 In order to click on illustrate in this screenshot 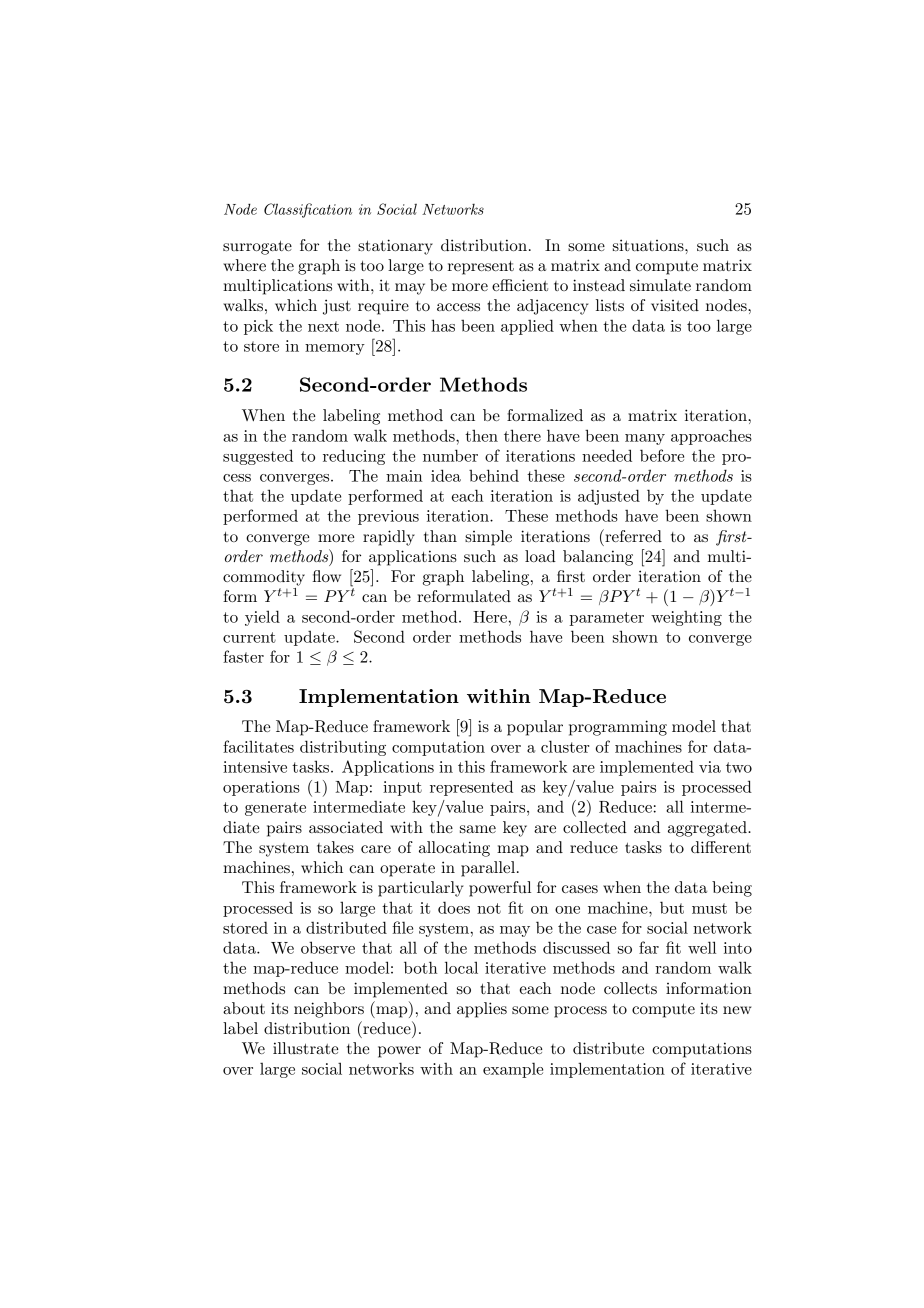, I will do `click(306, 1048)`.
